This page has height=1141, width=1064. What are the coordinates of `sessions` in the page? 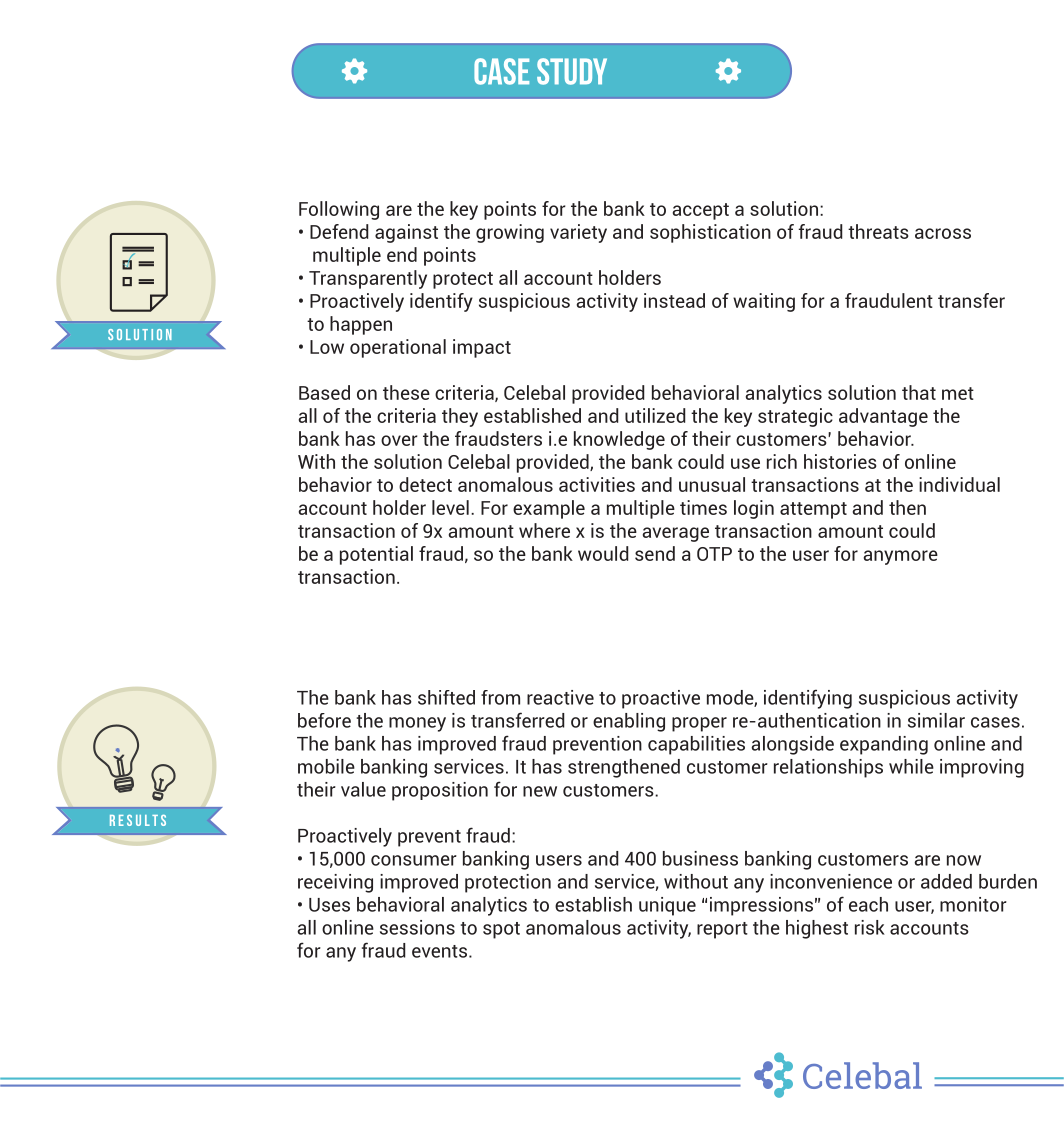 It's located at (417, 927).
